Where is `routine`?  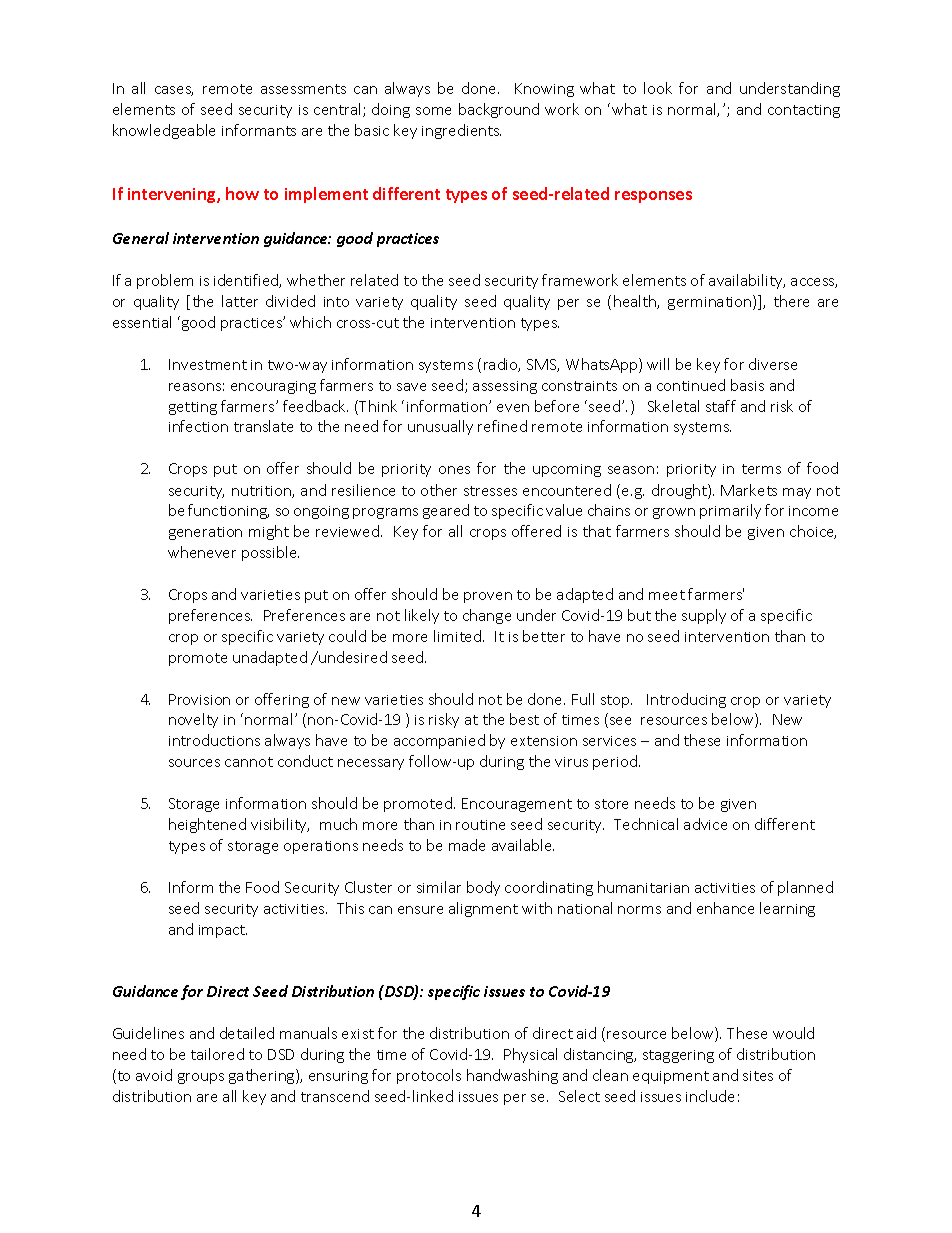 routine is located at coordinates (480, 825).
